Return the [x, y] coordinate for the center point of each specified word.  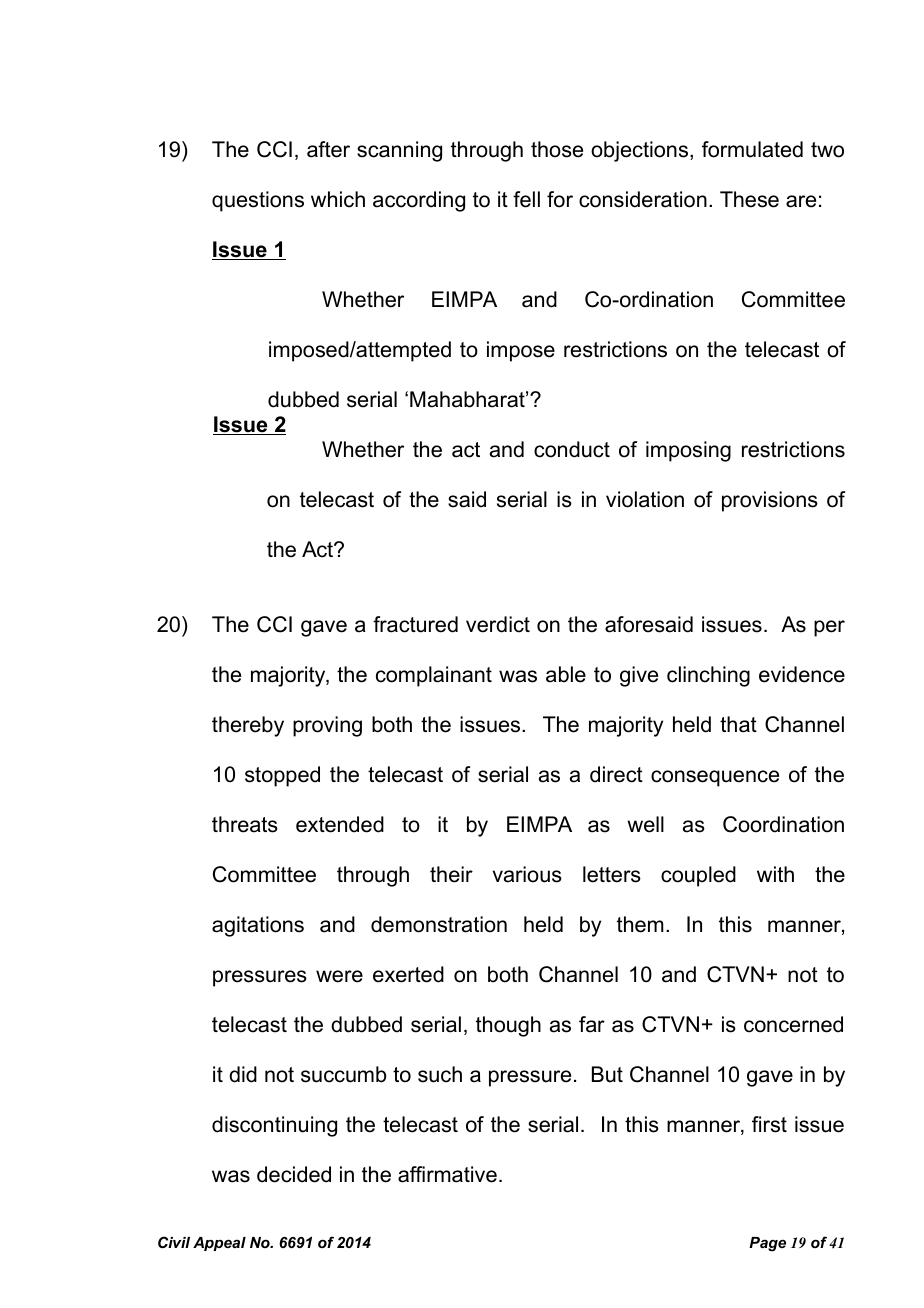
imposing [688, 451]
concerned [793, 1024]
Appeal [219, 1244]
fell [526, 199]
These [749, 199]
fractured [415, 624]
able [566, 674]
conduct [572, 449]
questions [258, 201]
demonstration [439, 924]
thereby [248, 726]
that [738, 724]
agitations [258, 926]
